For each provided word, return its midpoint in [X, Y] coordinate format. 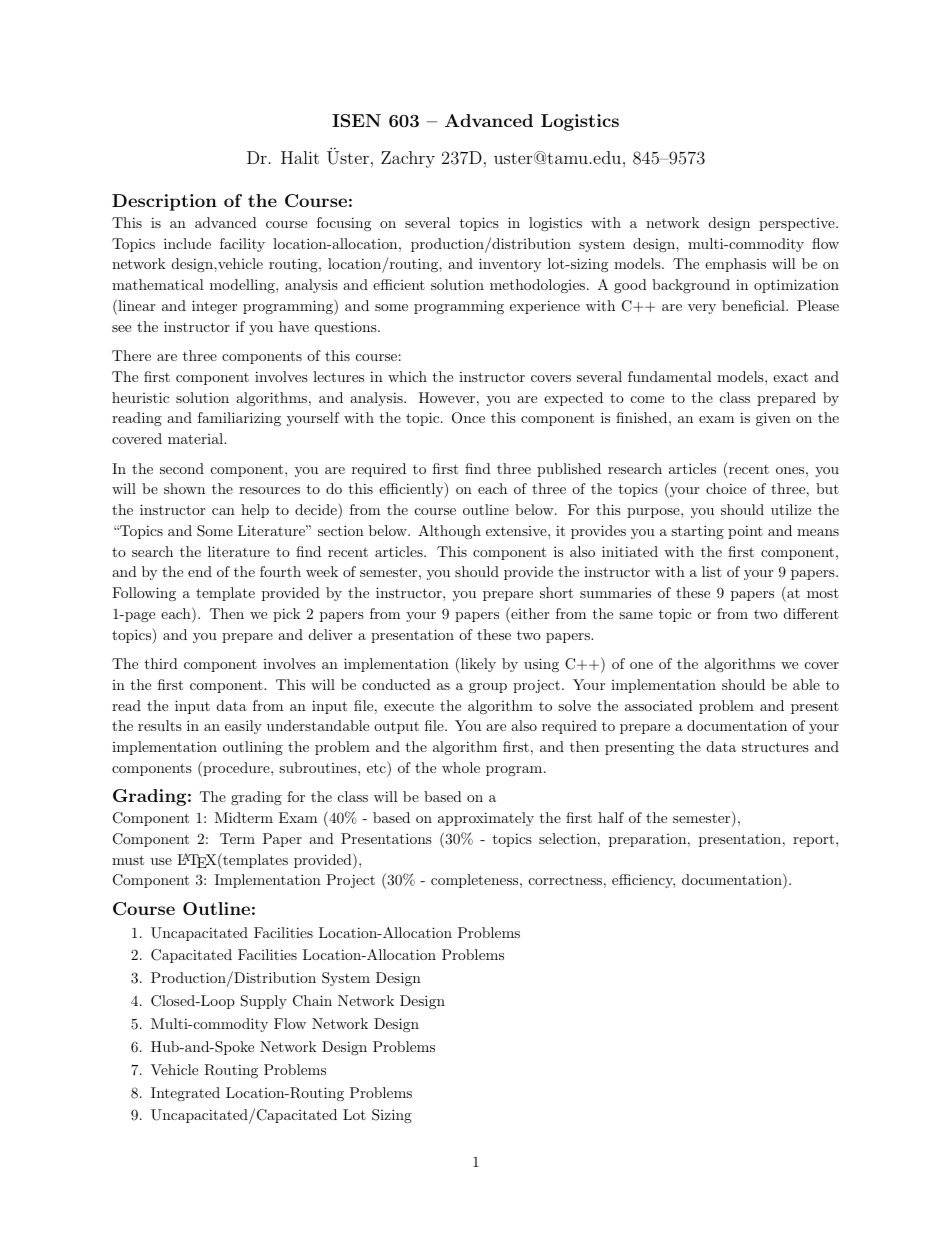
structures [775, 747]
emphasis [735, 265]
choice [726, 488]
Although [449, 532]
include [187, 243]
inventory [510, 265]
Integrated [185, 1094]
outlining [253, 748]
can [223, 511]
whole [461, 767]
